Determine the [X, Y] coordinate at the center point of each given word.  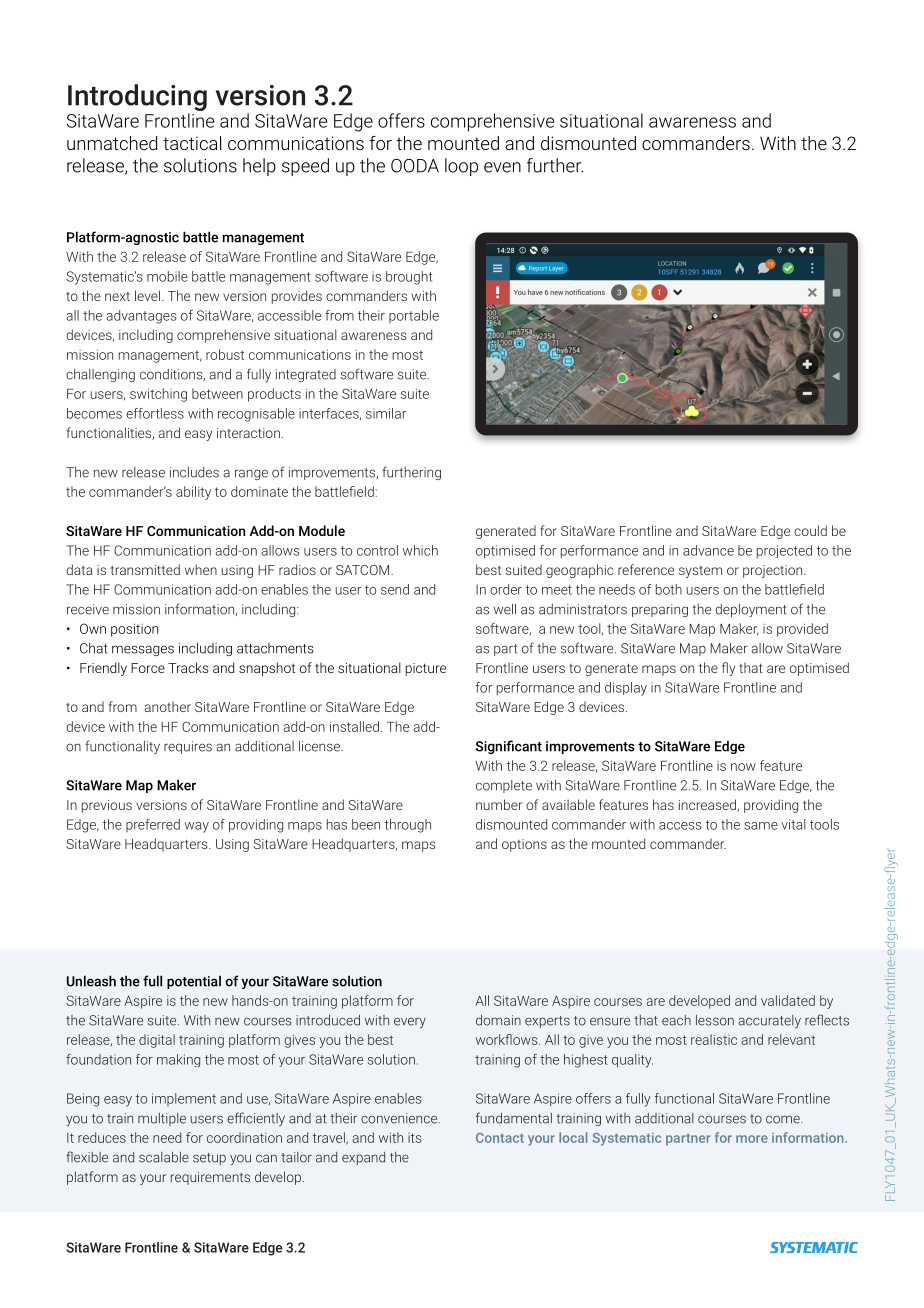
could [810, 530]
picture [426, 669]
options [524, 845]
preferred [153, 825]
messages [143, 650]
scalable [164, 1157]
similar [386, 413]
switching [158, 395]
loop [461, 167]
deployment [750, 610]
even [502, 167]
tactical [192, 143]
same [761, 826]
